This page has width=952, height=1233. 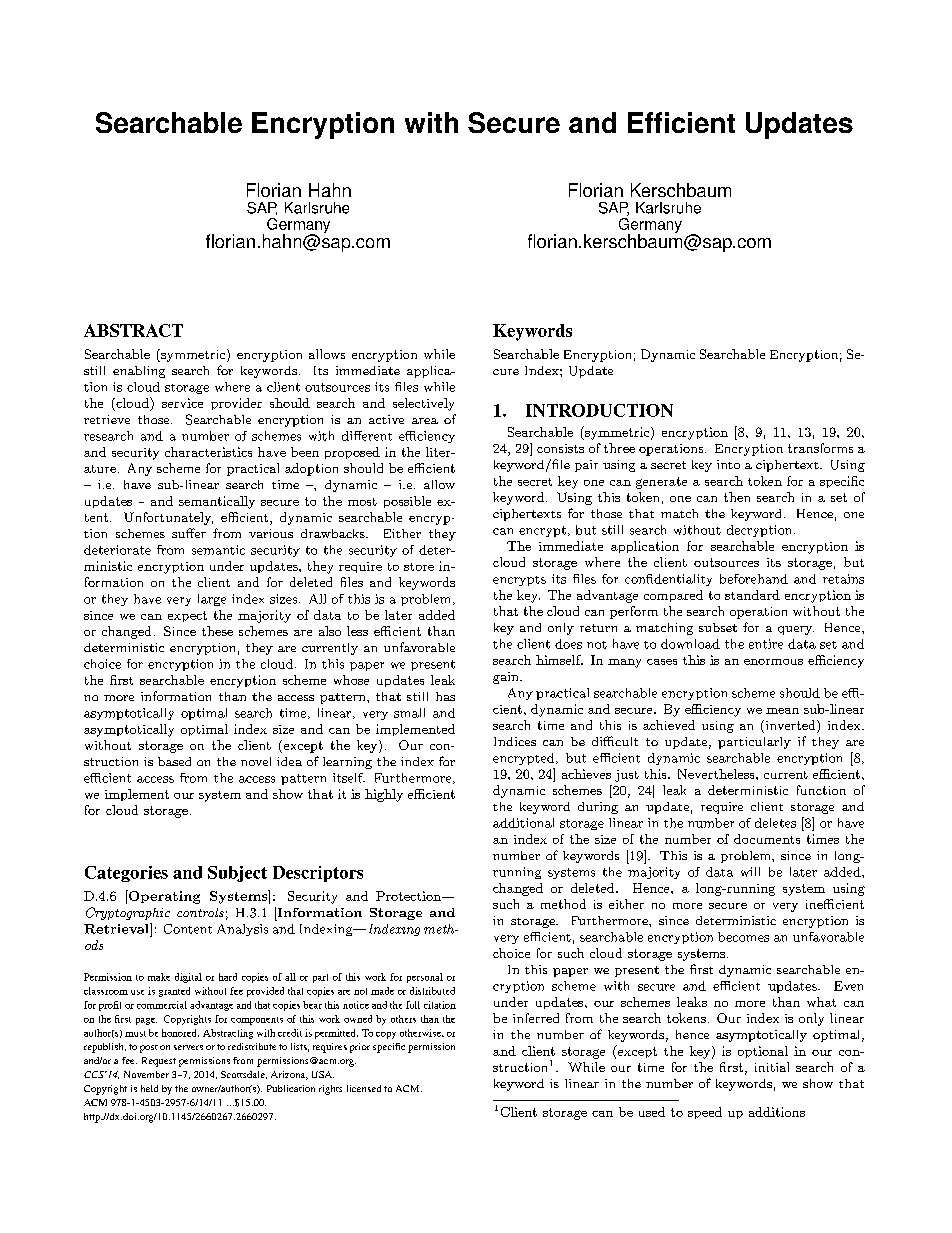 What do you see at coordinates (750, 872) in the page?
I see `will` at bounding box center [750, 872].
